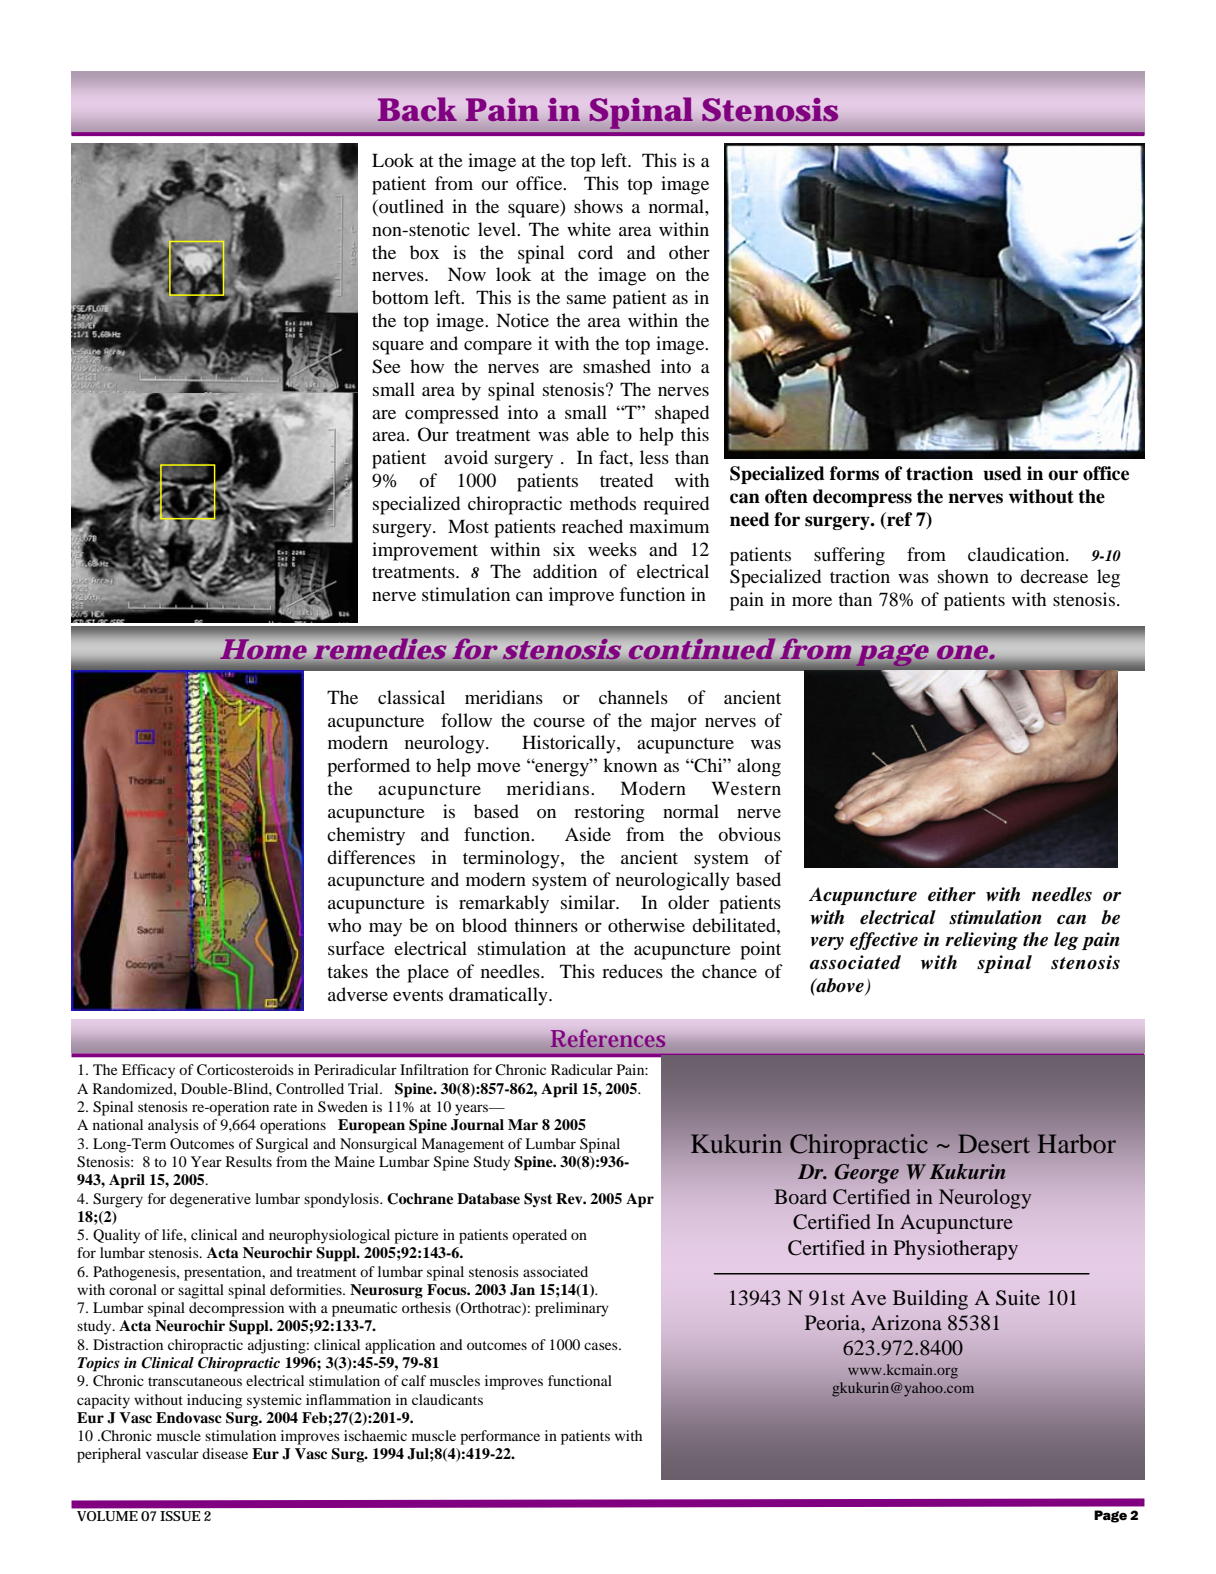  I want to click on performance, so click(500, 1437).
